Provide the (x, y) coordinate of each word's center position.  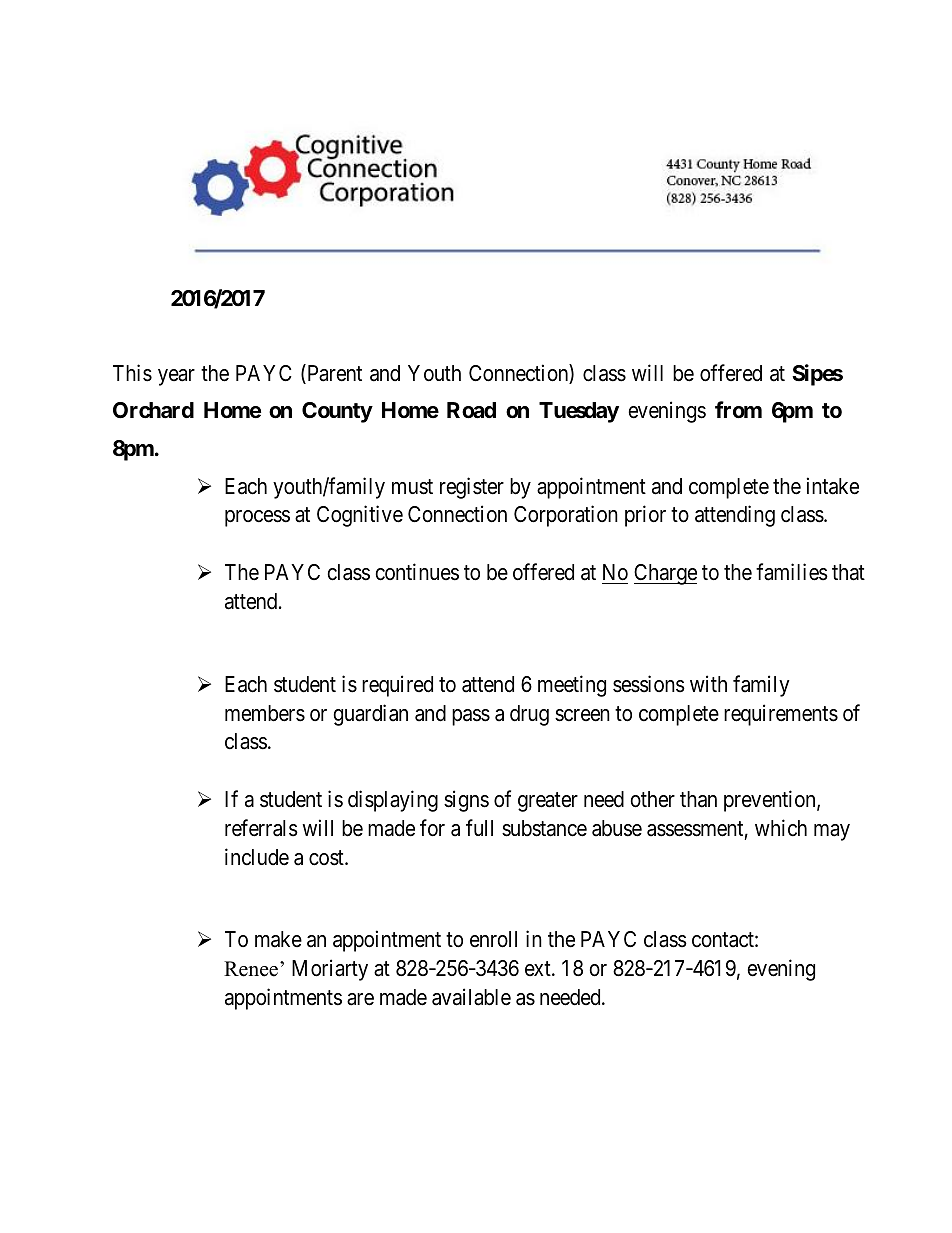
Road (471, 410)
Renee (252, 969)
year (176, 377)
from (738, 409)
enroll (493, 939)
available (471, 997)
